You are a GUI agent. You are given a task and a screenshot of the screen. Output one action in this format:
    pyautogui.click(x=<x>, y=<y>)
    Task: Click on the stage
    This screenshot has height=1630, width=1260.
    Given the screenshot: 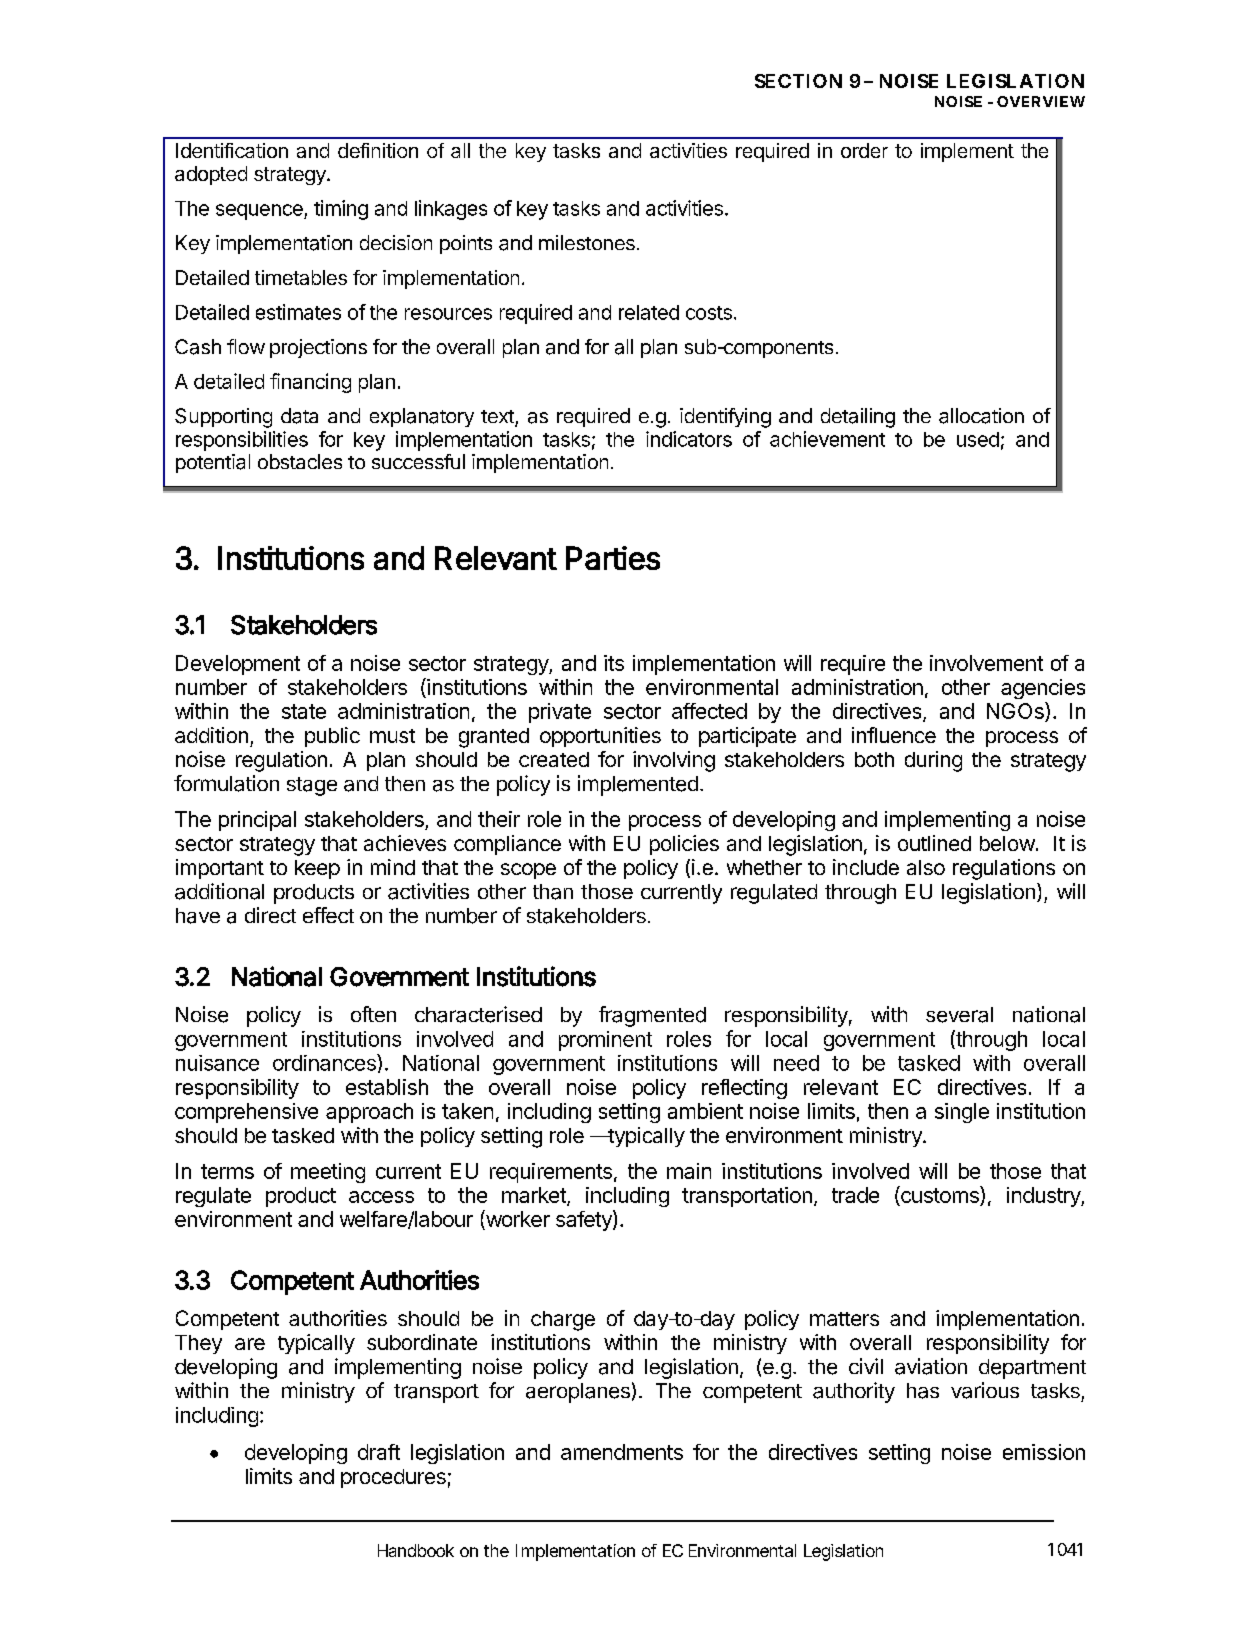 What is the action you would take?
    pyautogui.click(x=312, y=786)
